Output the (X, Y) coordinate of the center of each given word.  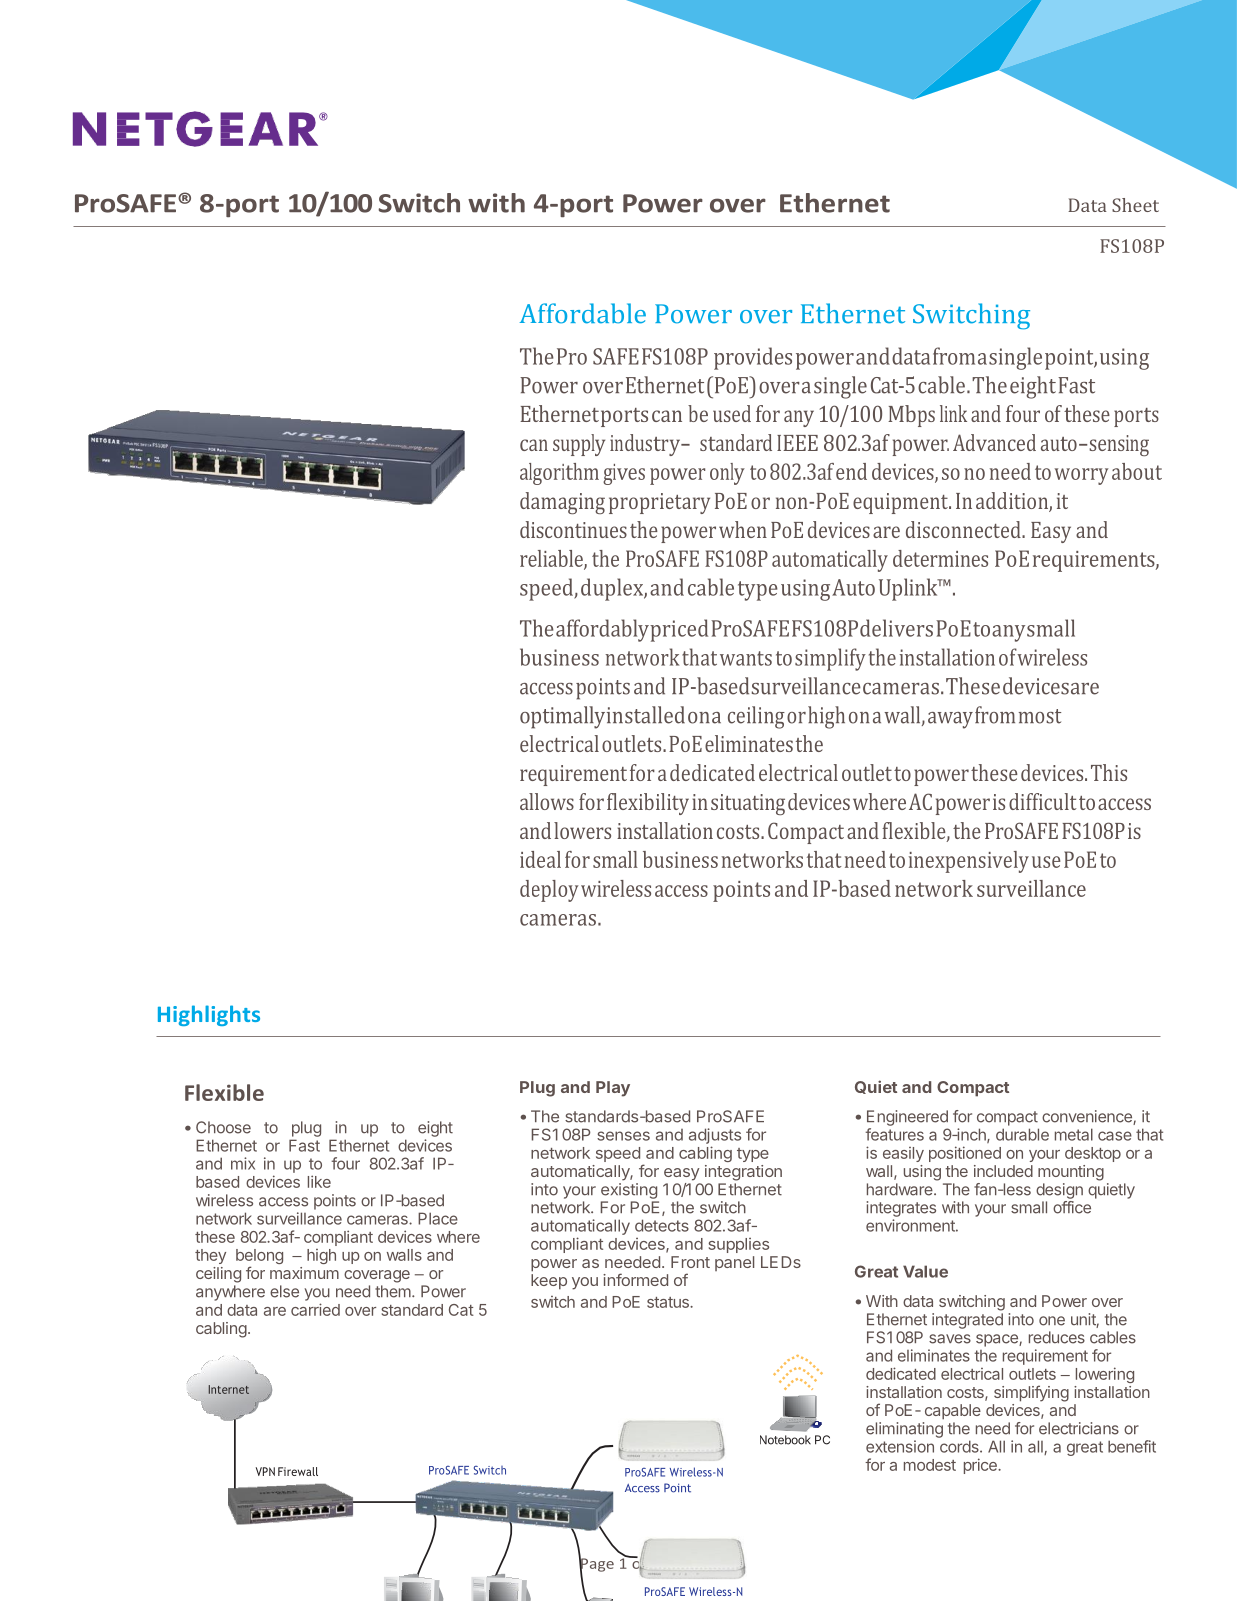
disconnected (964, 529)
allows (547, 801)
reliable (552, 559)
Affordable (583, 313)
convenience (1088, 1117)
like (319, 1181)
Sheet (1135, 205)
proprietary (659, 503)
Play (613, 1089)
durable (1022, 1134)
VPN (265, 1471)
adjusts (715, 1136)
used (732, 413)
